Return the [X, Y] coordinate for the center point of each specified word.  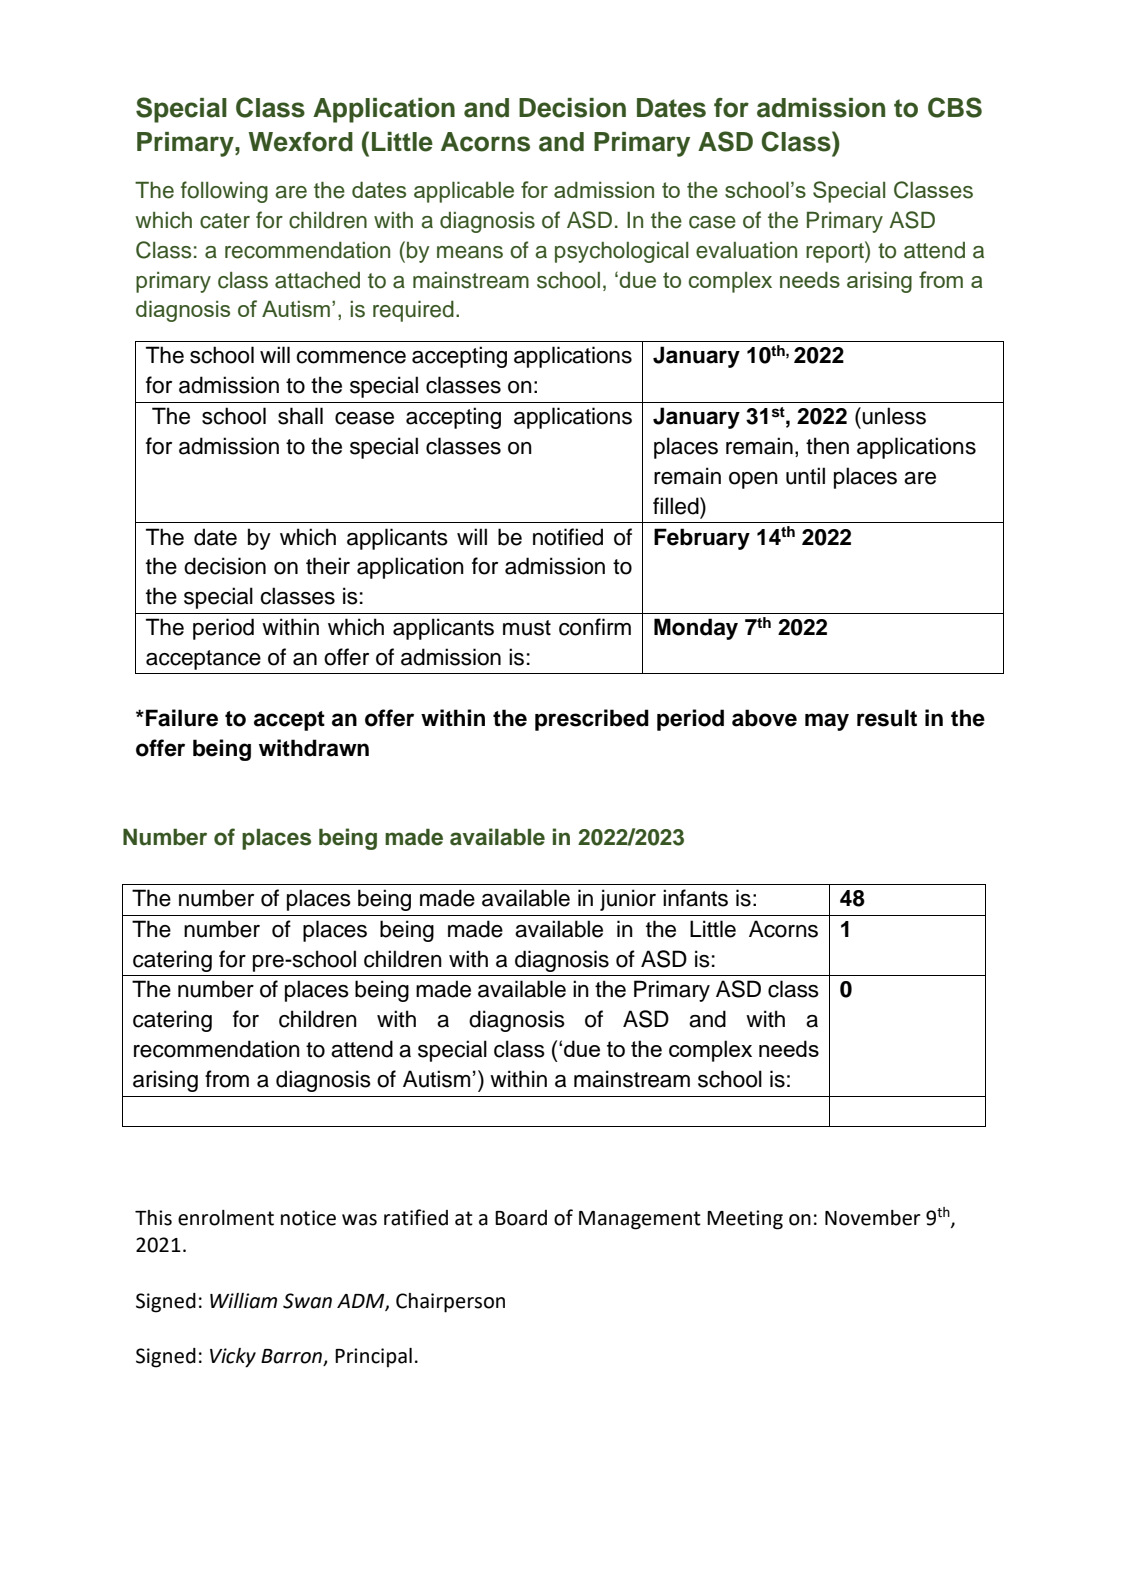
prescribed [592, 720]
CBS [955, 107]
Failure [182, 718]
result [887, 718]
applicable [464, 192]
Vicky [233, 1358]
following [224, 192]
